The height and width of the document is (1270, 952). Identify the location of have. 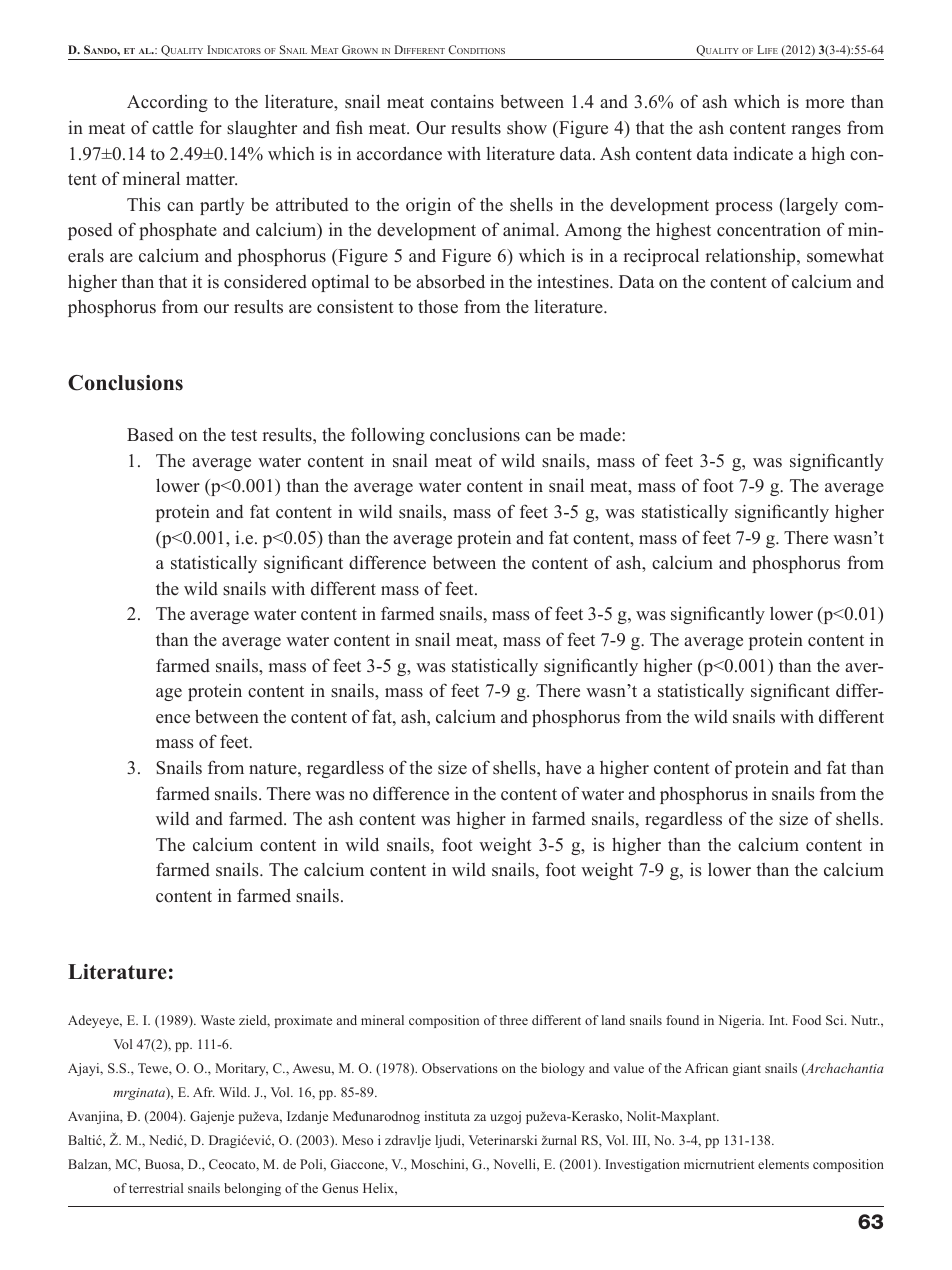
(563, 768).
